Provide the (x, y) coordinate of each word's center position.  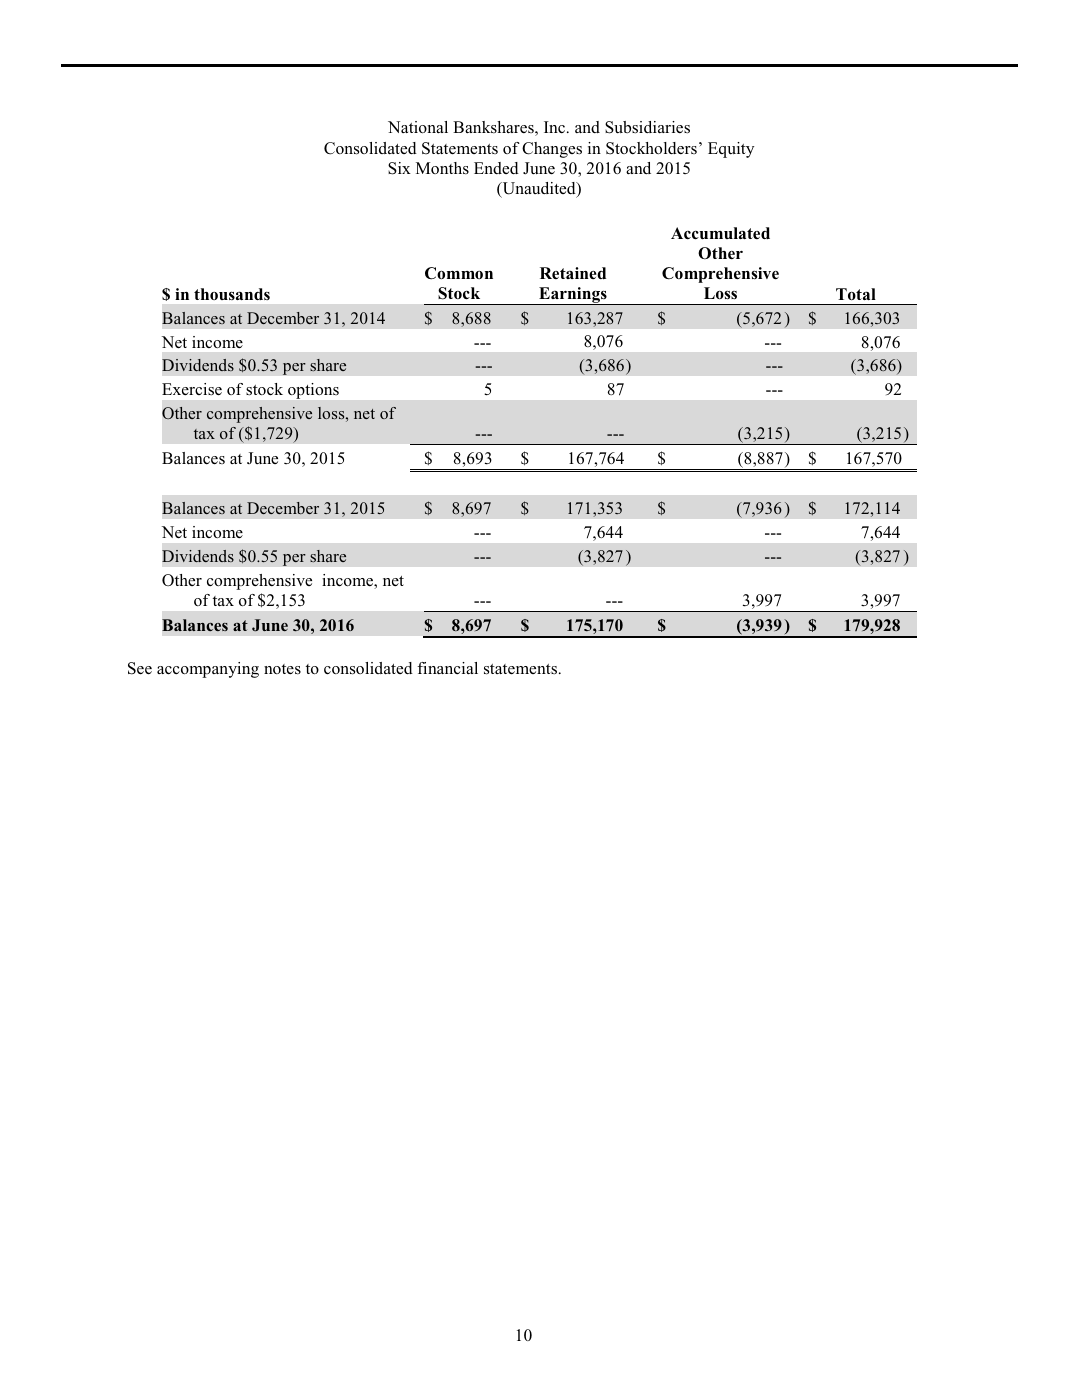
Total (856, 294)
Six (399, 168)
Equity (731, 150)
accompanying (208, 670)
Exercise (192, 389)
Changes (552, 150)
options (313, 391)
